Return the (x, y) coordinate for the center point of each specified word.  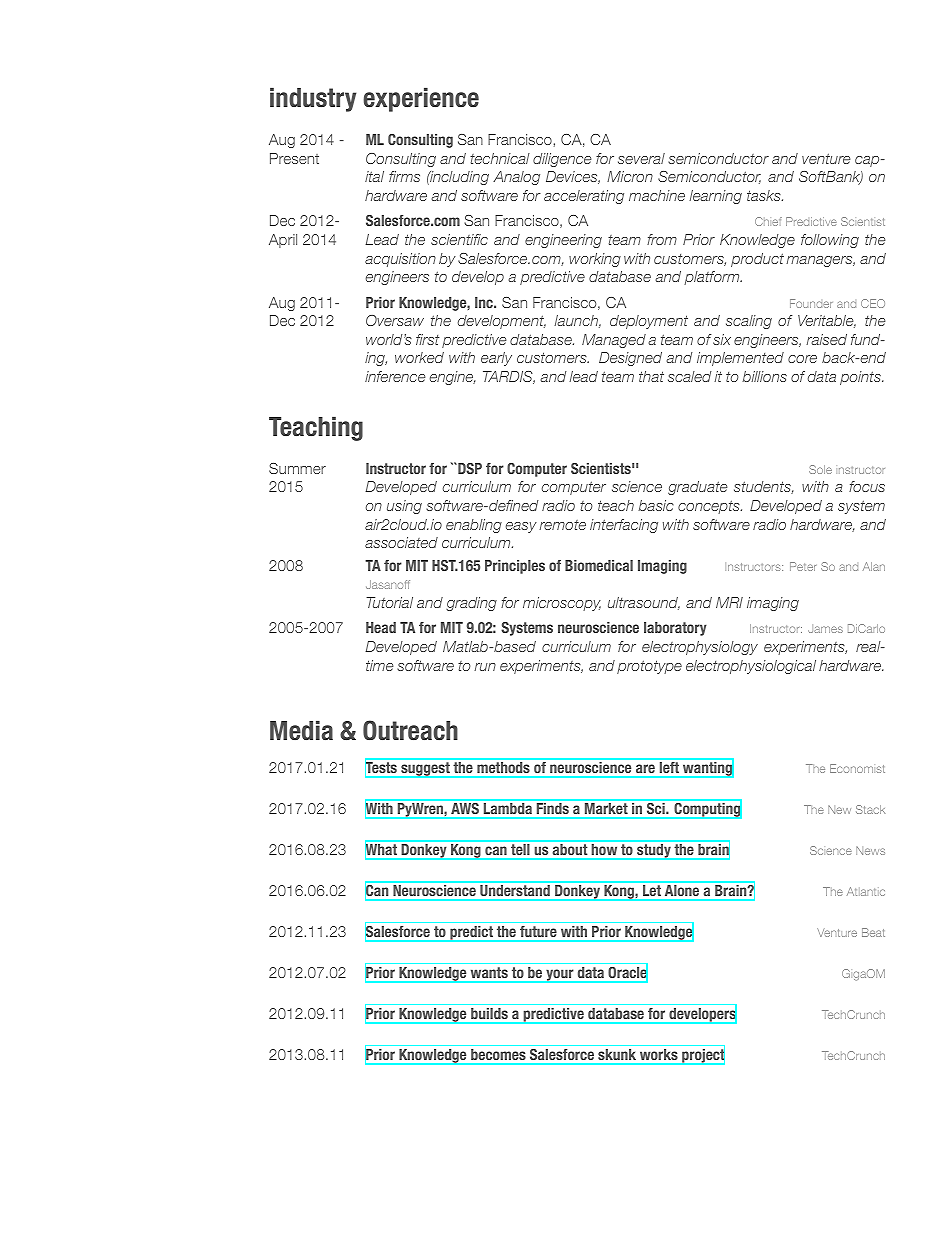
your (560, 976)
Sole (820, 469)
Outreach (410, 730)
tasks (765, 195)
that (651, 376)
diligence (562, 160)
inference (395, 376)
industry (313, 99)
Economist (857, 768)
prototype (649, 667)
